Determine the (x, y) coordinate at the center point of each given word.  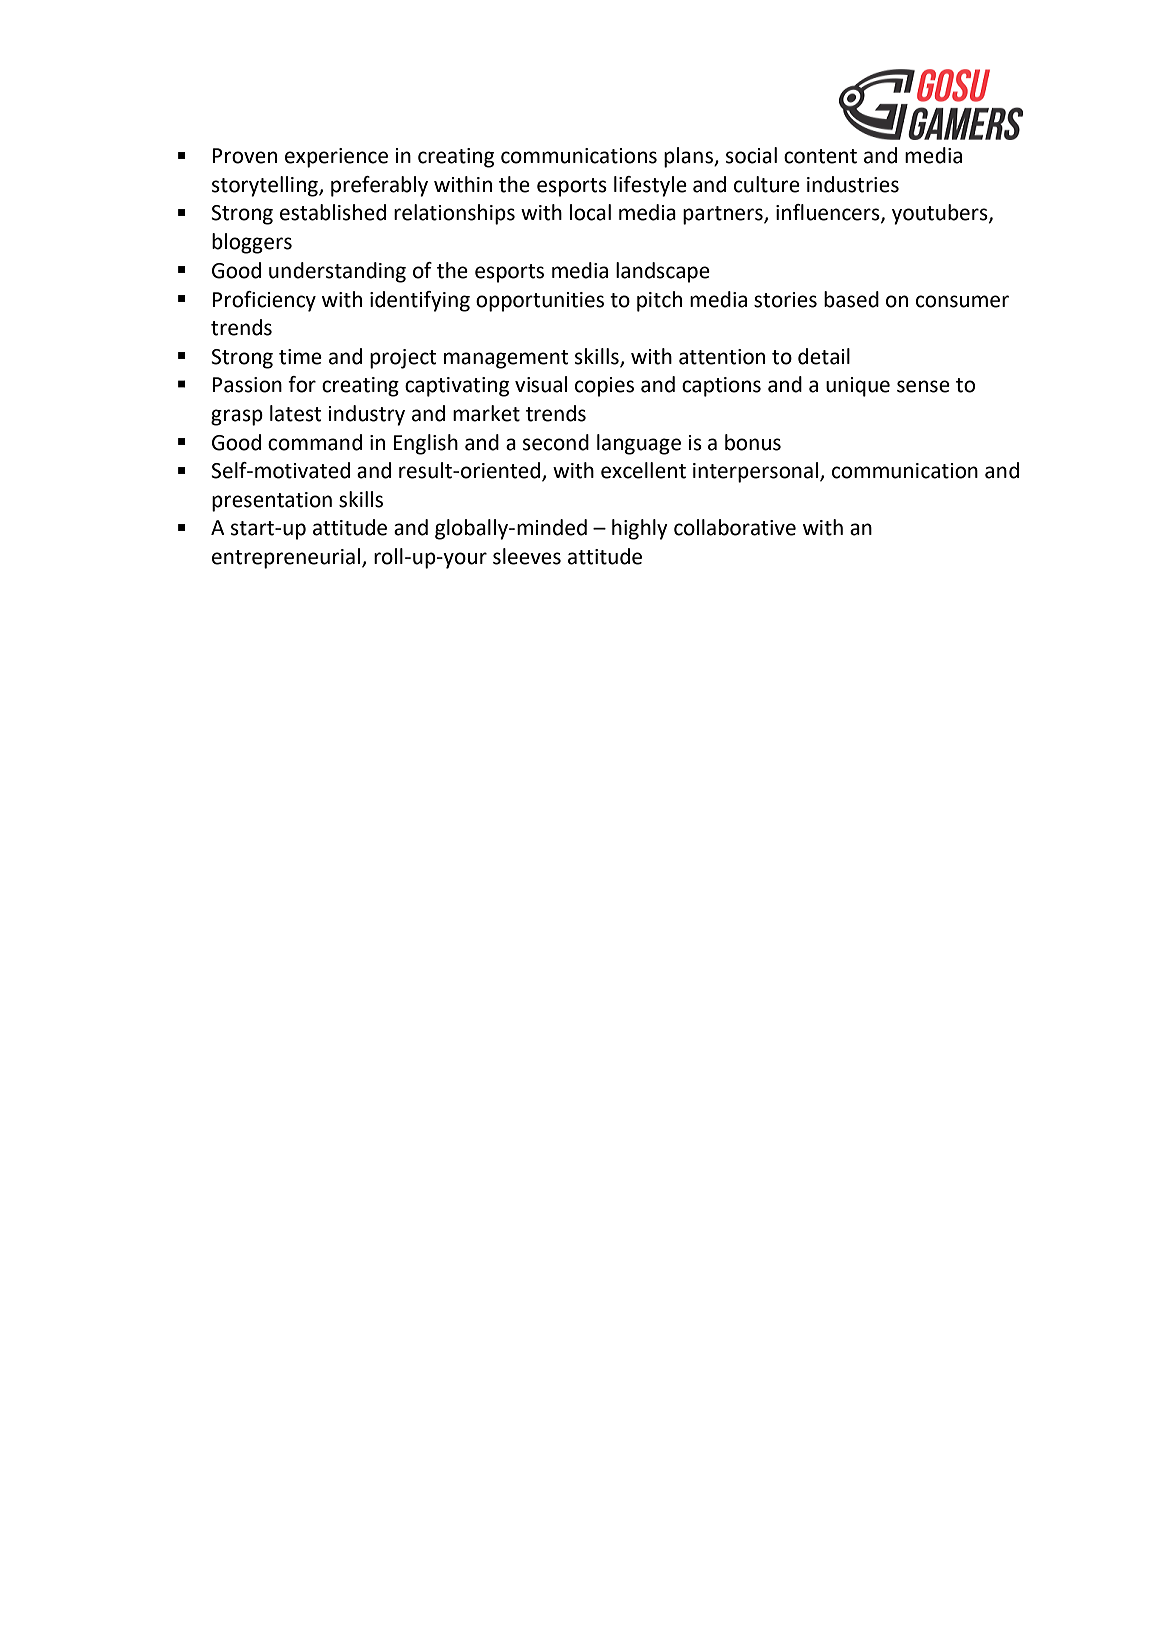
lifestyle (650, 186)
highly (640, 529)
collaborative (735, 527)
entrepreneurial (286, 558)
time (300, 357)
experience (336, 158)
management (506, 359)
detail (824, 356)
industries (853, 184)
